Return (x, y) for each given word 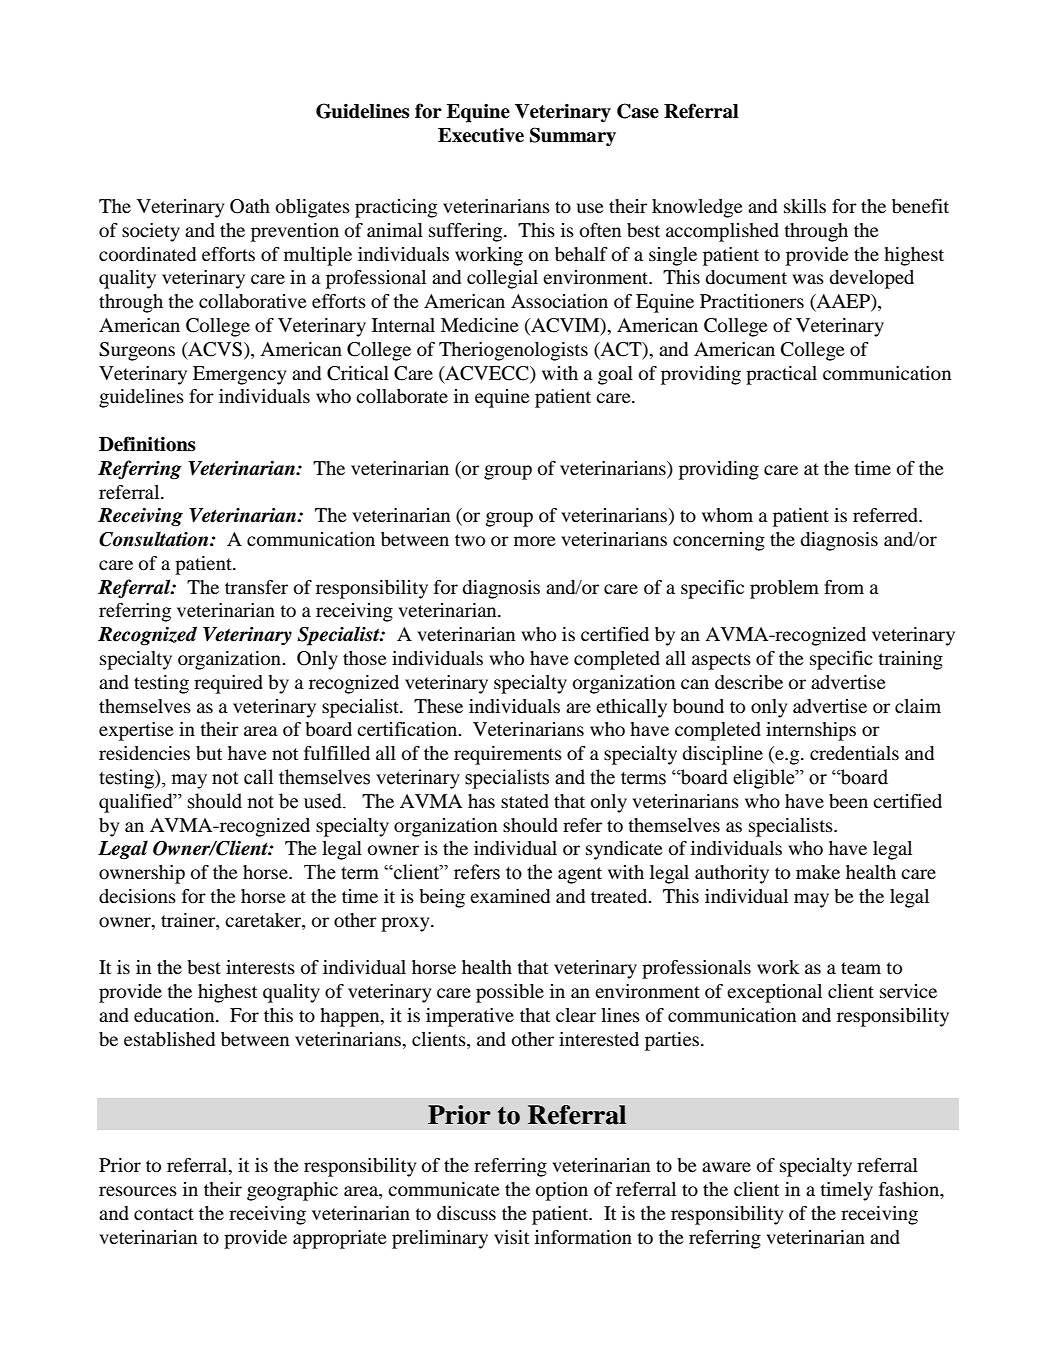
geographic (292, 1191)
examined (510, 896)
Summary (573, 137)
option (562, 1191)
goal (615, 375)
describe (749, 682)
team (861, 968)
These (438, 706)
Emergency (239, 375)
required (228, 684)
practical (781, 375)
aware (726, 1167)
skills (805, 206)
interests (260, 967)
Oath (250, 206)
